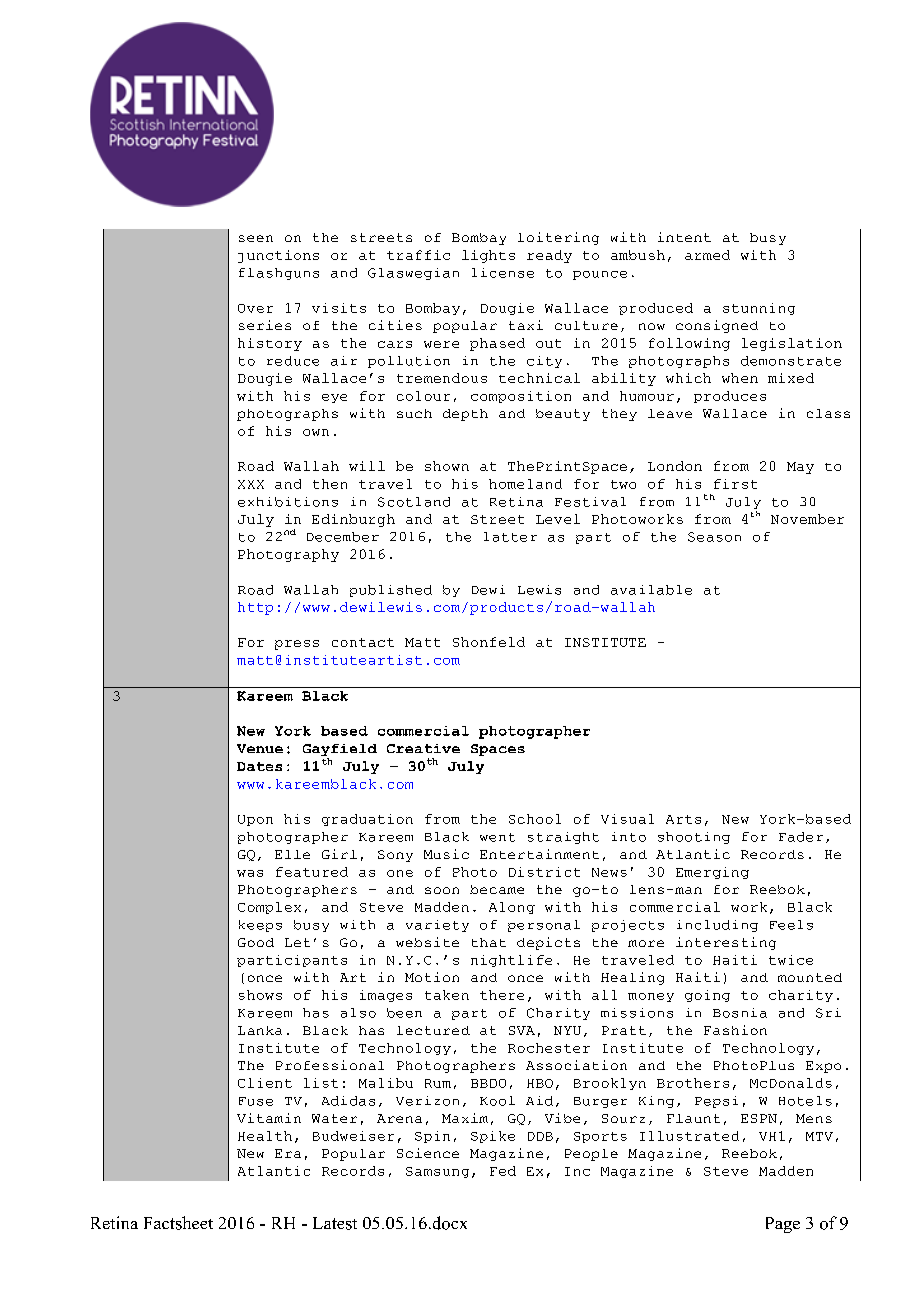  What do you see at coordinates (544, 872) in the page?
I see `District` at bounding box center [544, 872].
